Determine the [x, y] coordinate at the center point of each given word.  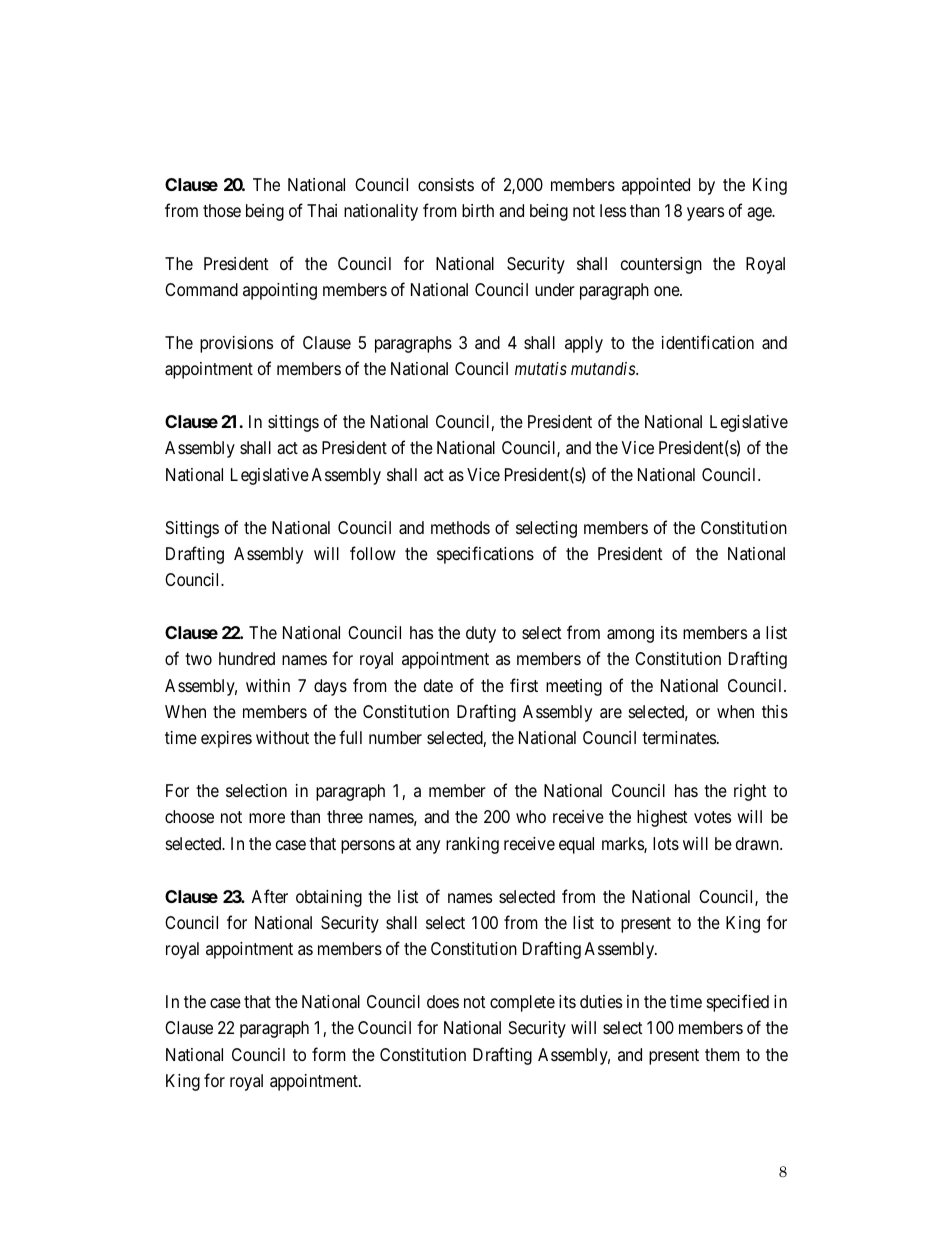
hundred [247, 658]
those [222, 210]
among [630, 636]
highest [662, 818]
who [531, 816]
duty [481, 634]
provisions [236, 344]
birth [478, 210]
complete [522, 1003]
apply [584, 344]
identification [708, 342]
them [722, 1054]
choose [189, 816]
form [329, 1054]
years [705, 214]
